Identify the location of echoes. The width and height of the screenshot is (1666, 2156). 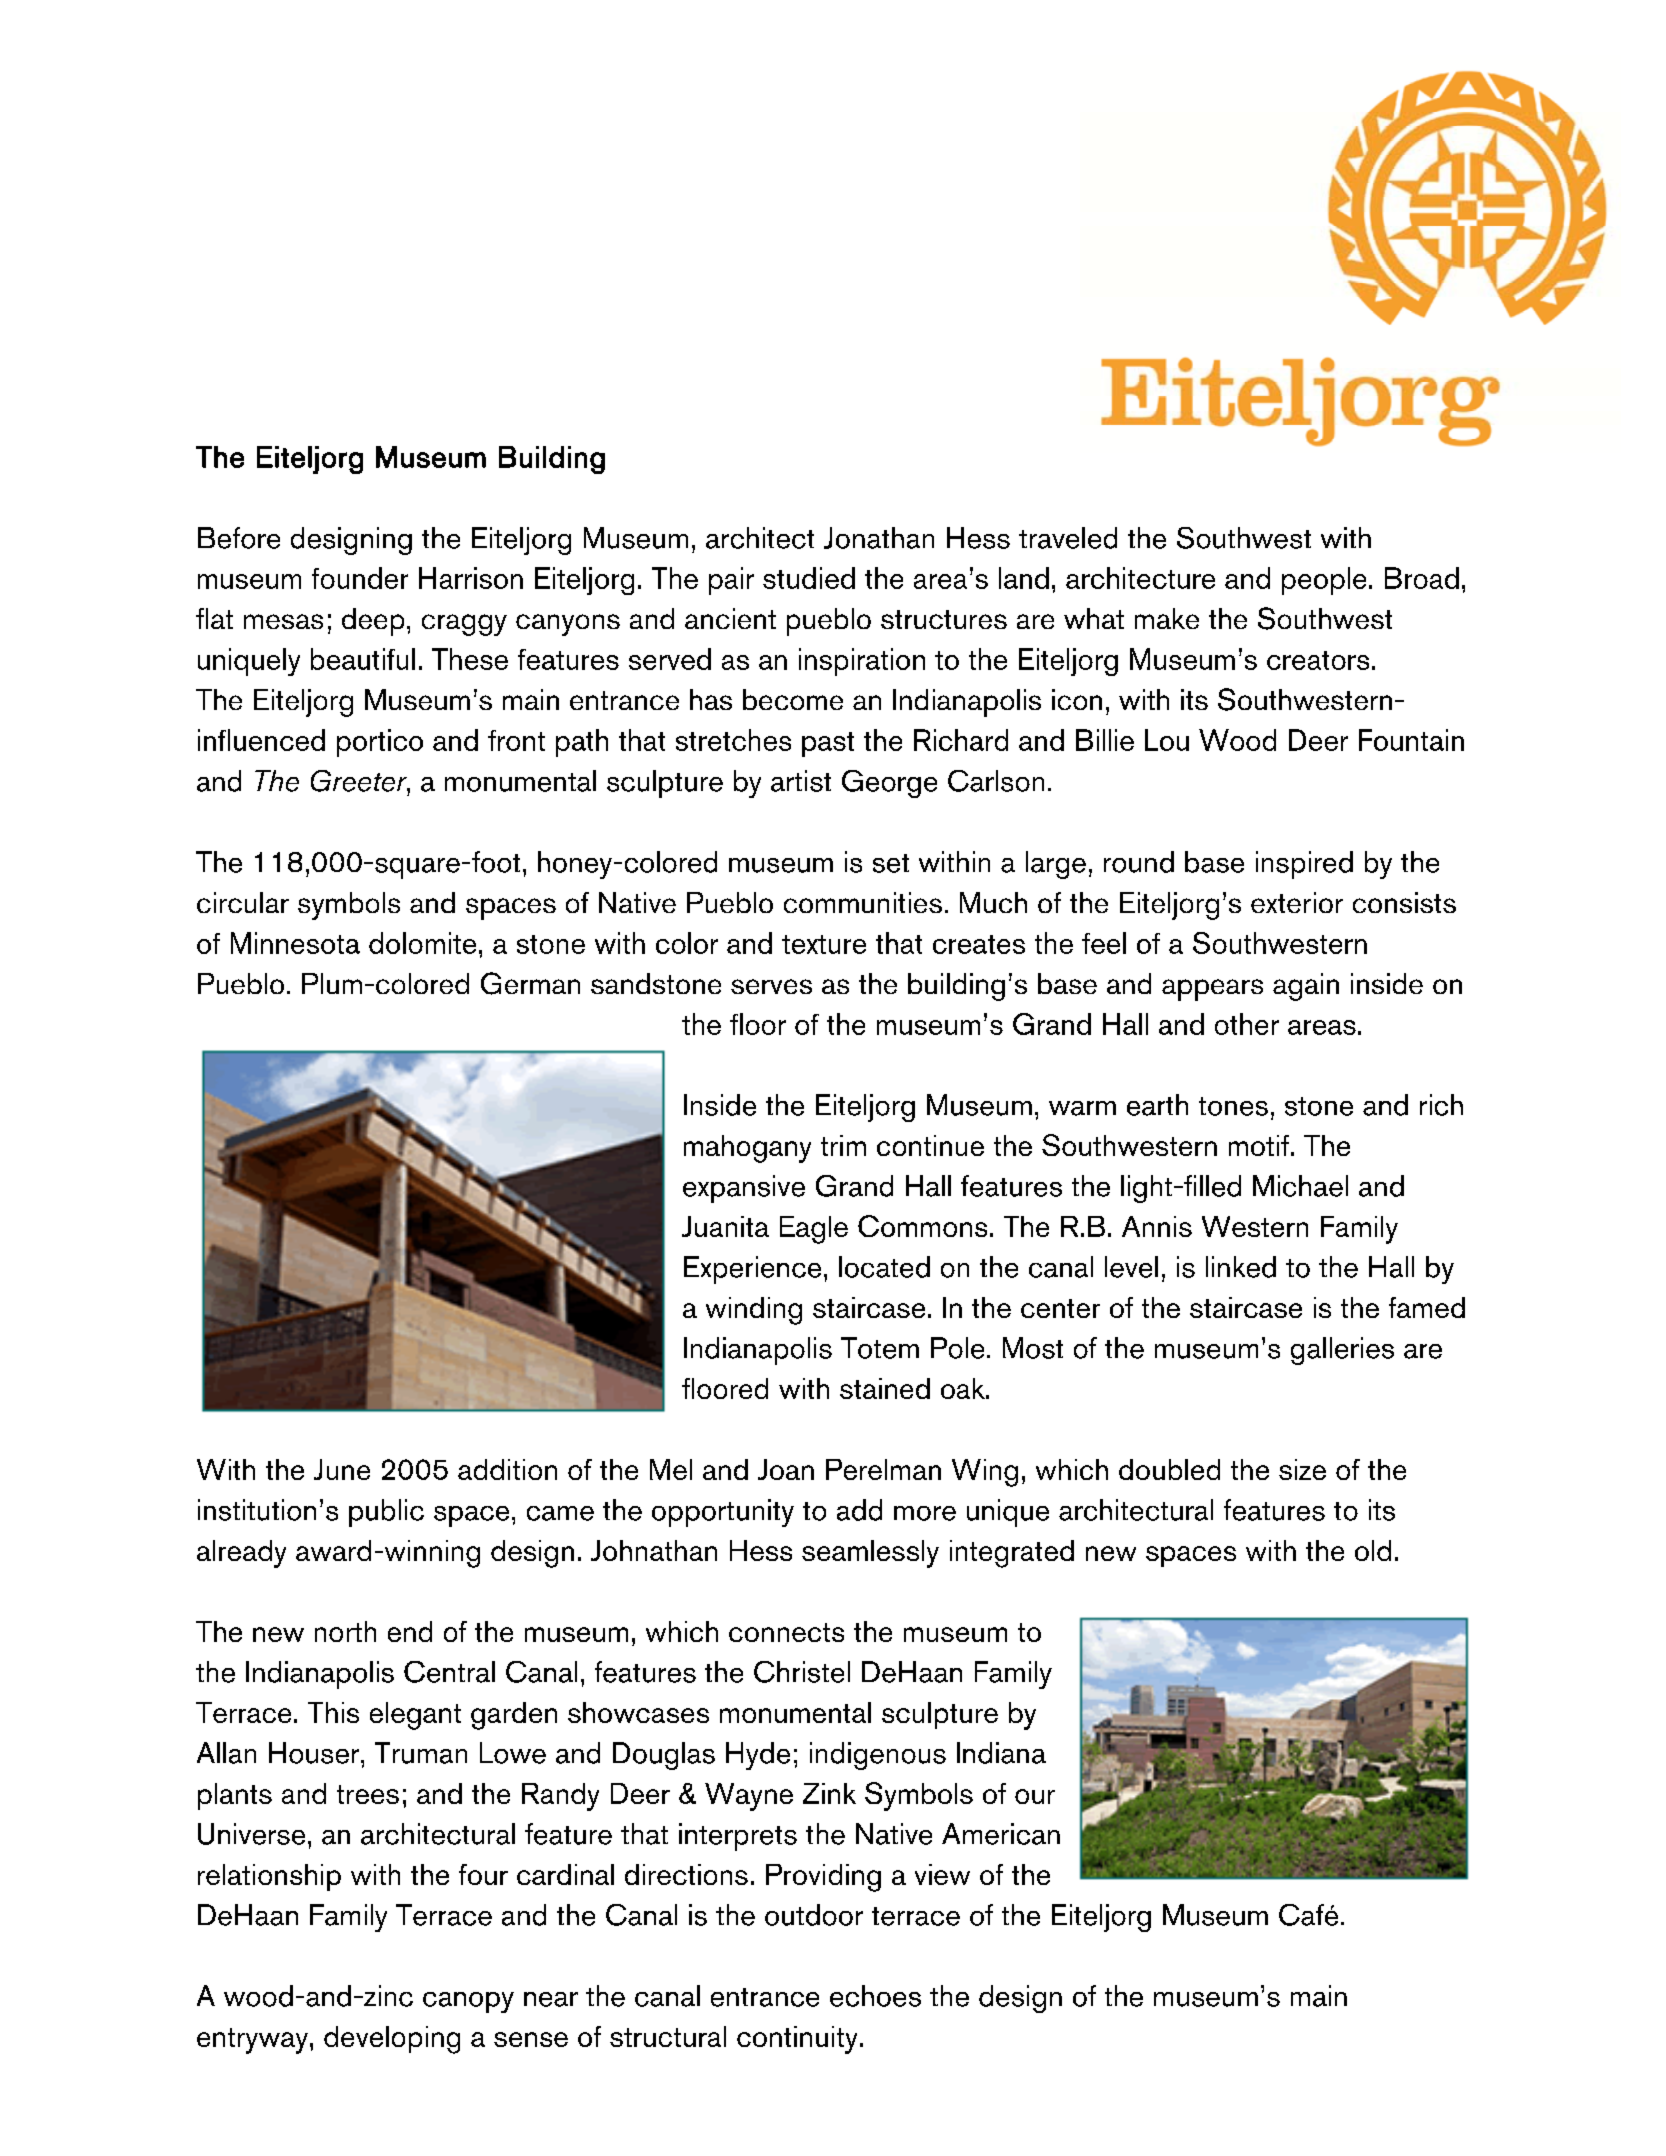
(875, 1996).
